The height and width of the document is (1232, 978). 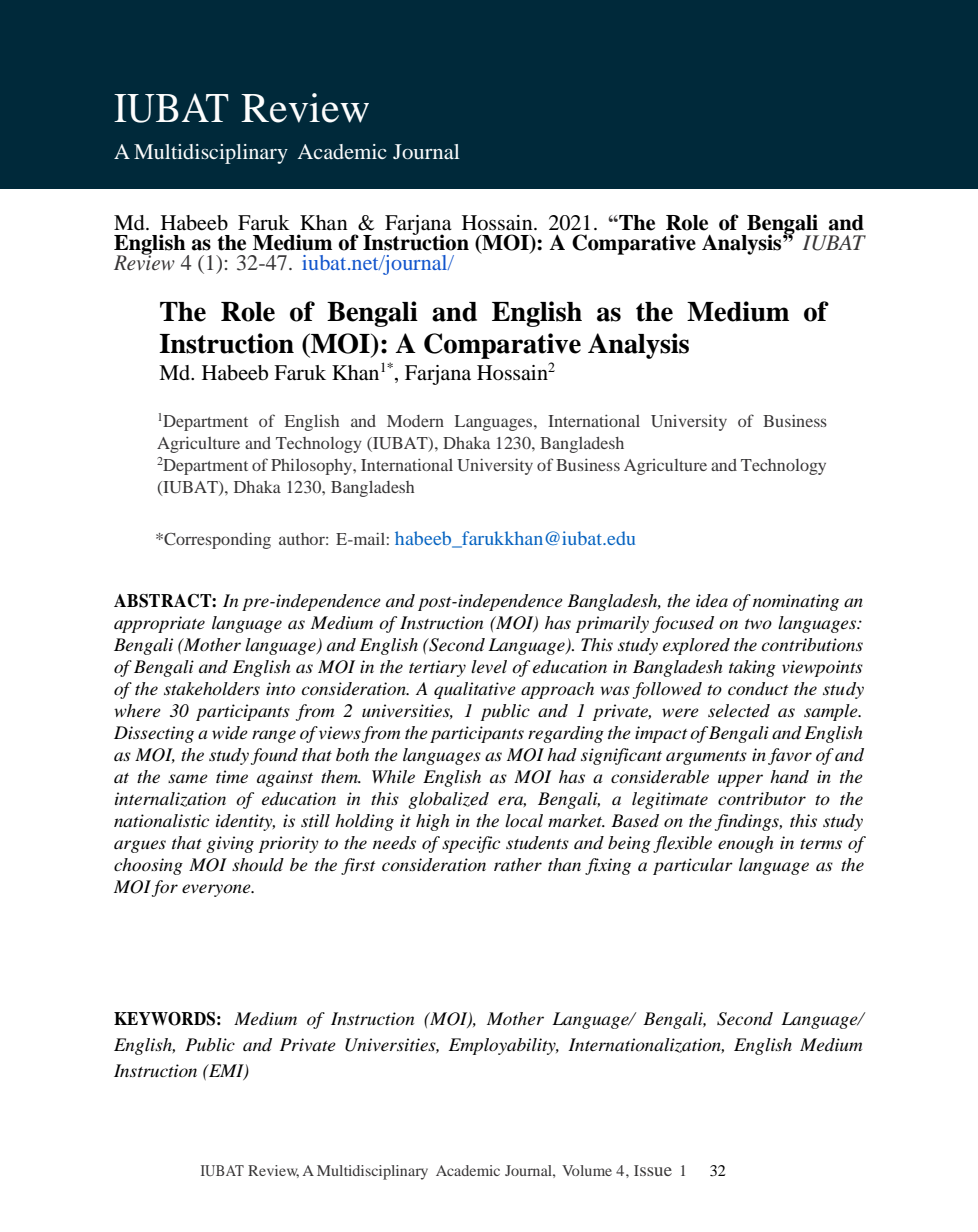 I want to click on particular, so click(x=693, y=866).
